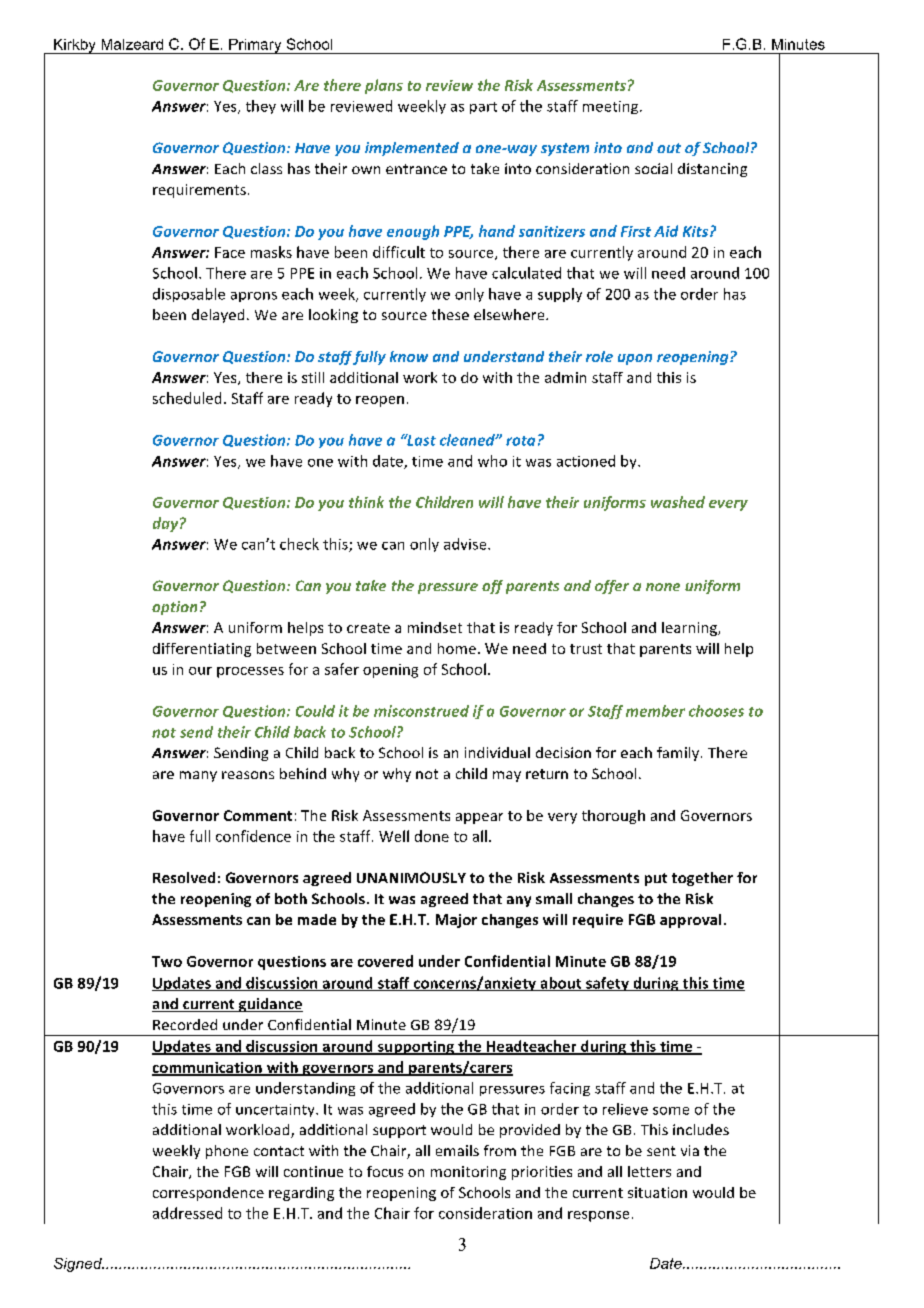 Image resolution: width=924 pixels, height=1308 pixels. What do you see at coordinates (187, 1213) in the screenshot?
I see `addressed` at bounding box center [187, 1213].
